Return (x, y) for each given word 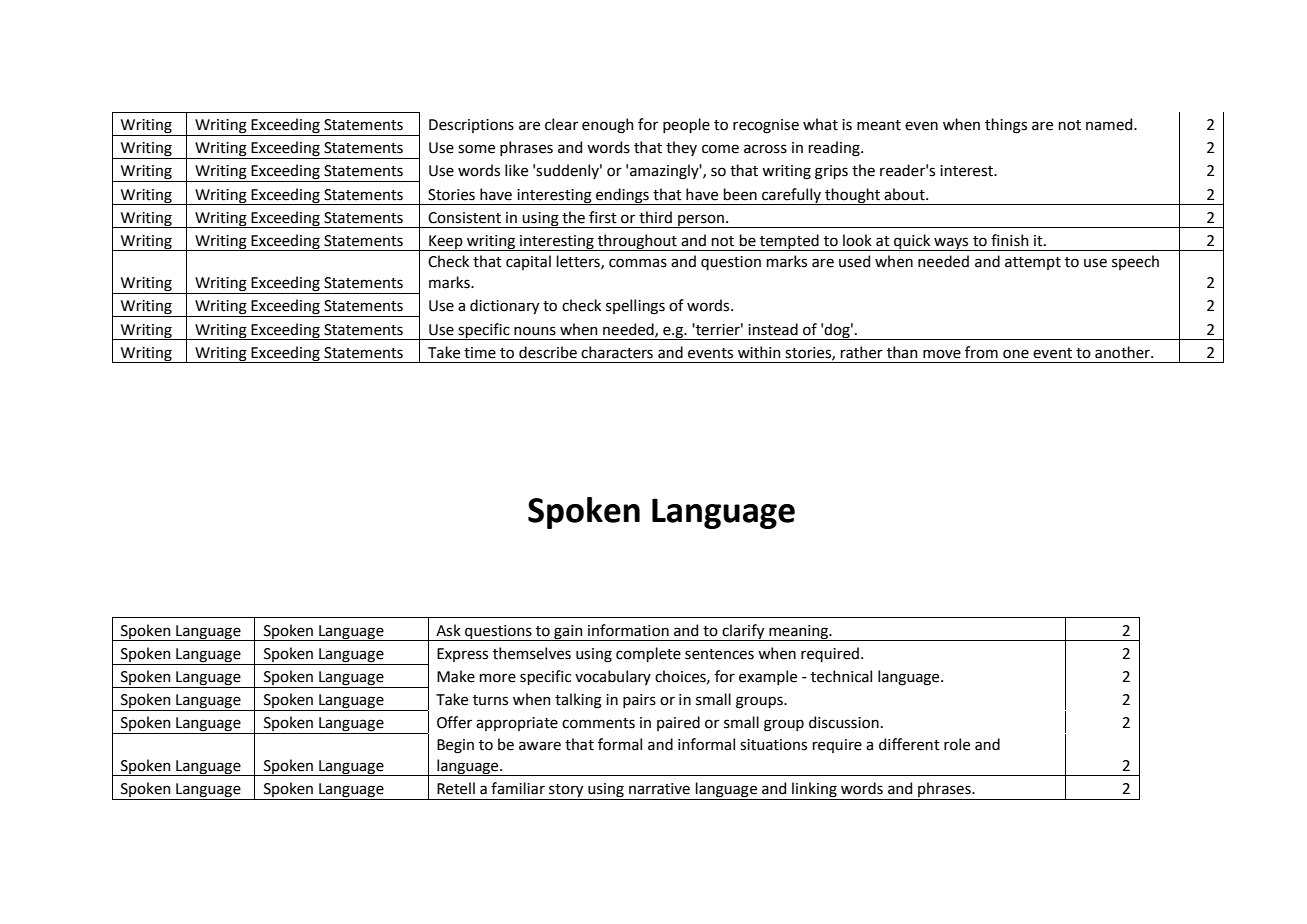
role (957, 744)
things (1006, 126)
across (765, 149)
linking (814, 791)
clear (561, 124)
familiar (518, 788)
